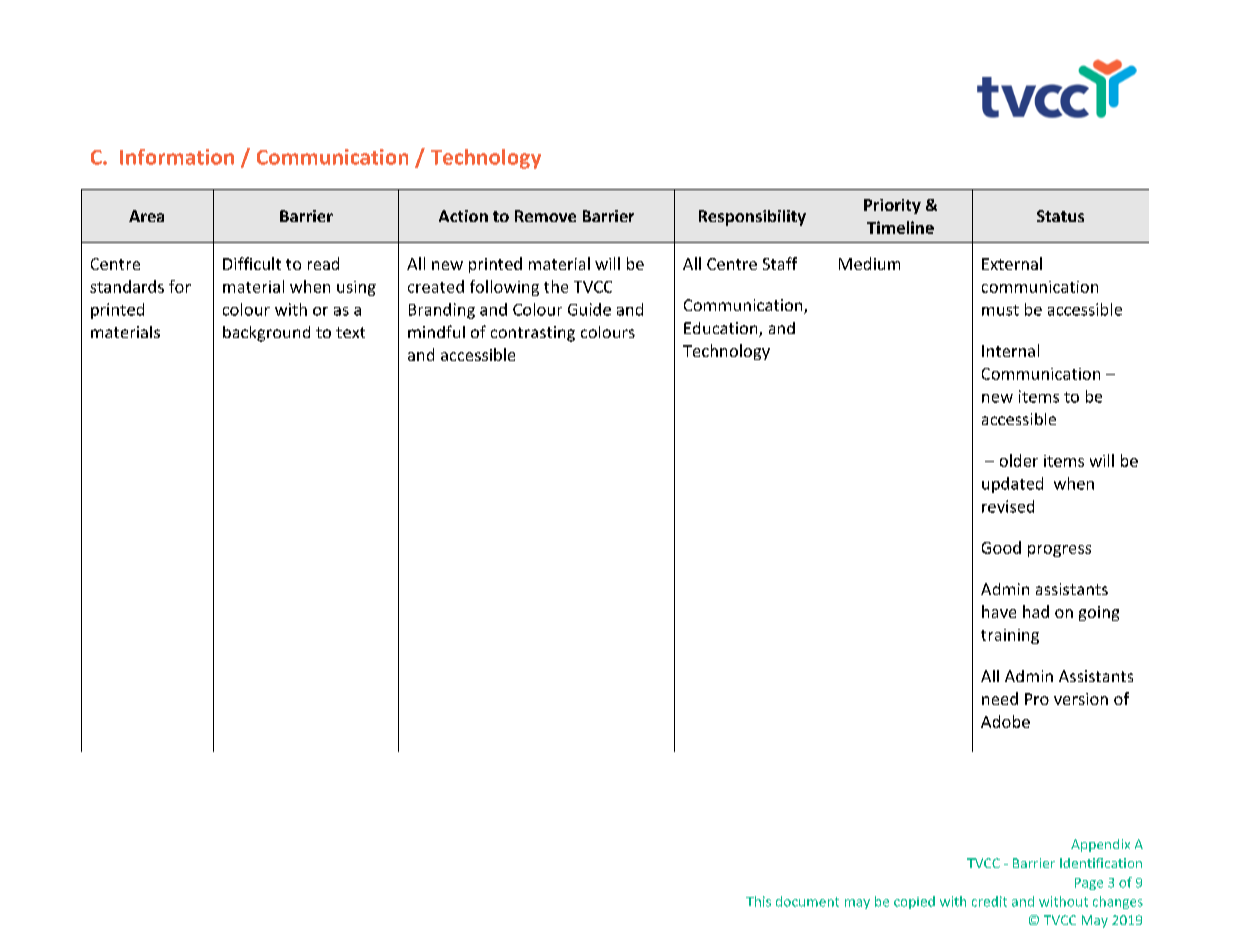  I want to click on Status, so click(1060, 216).
